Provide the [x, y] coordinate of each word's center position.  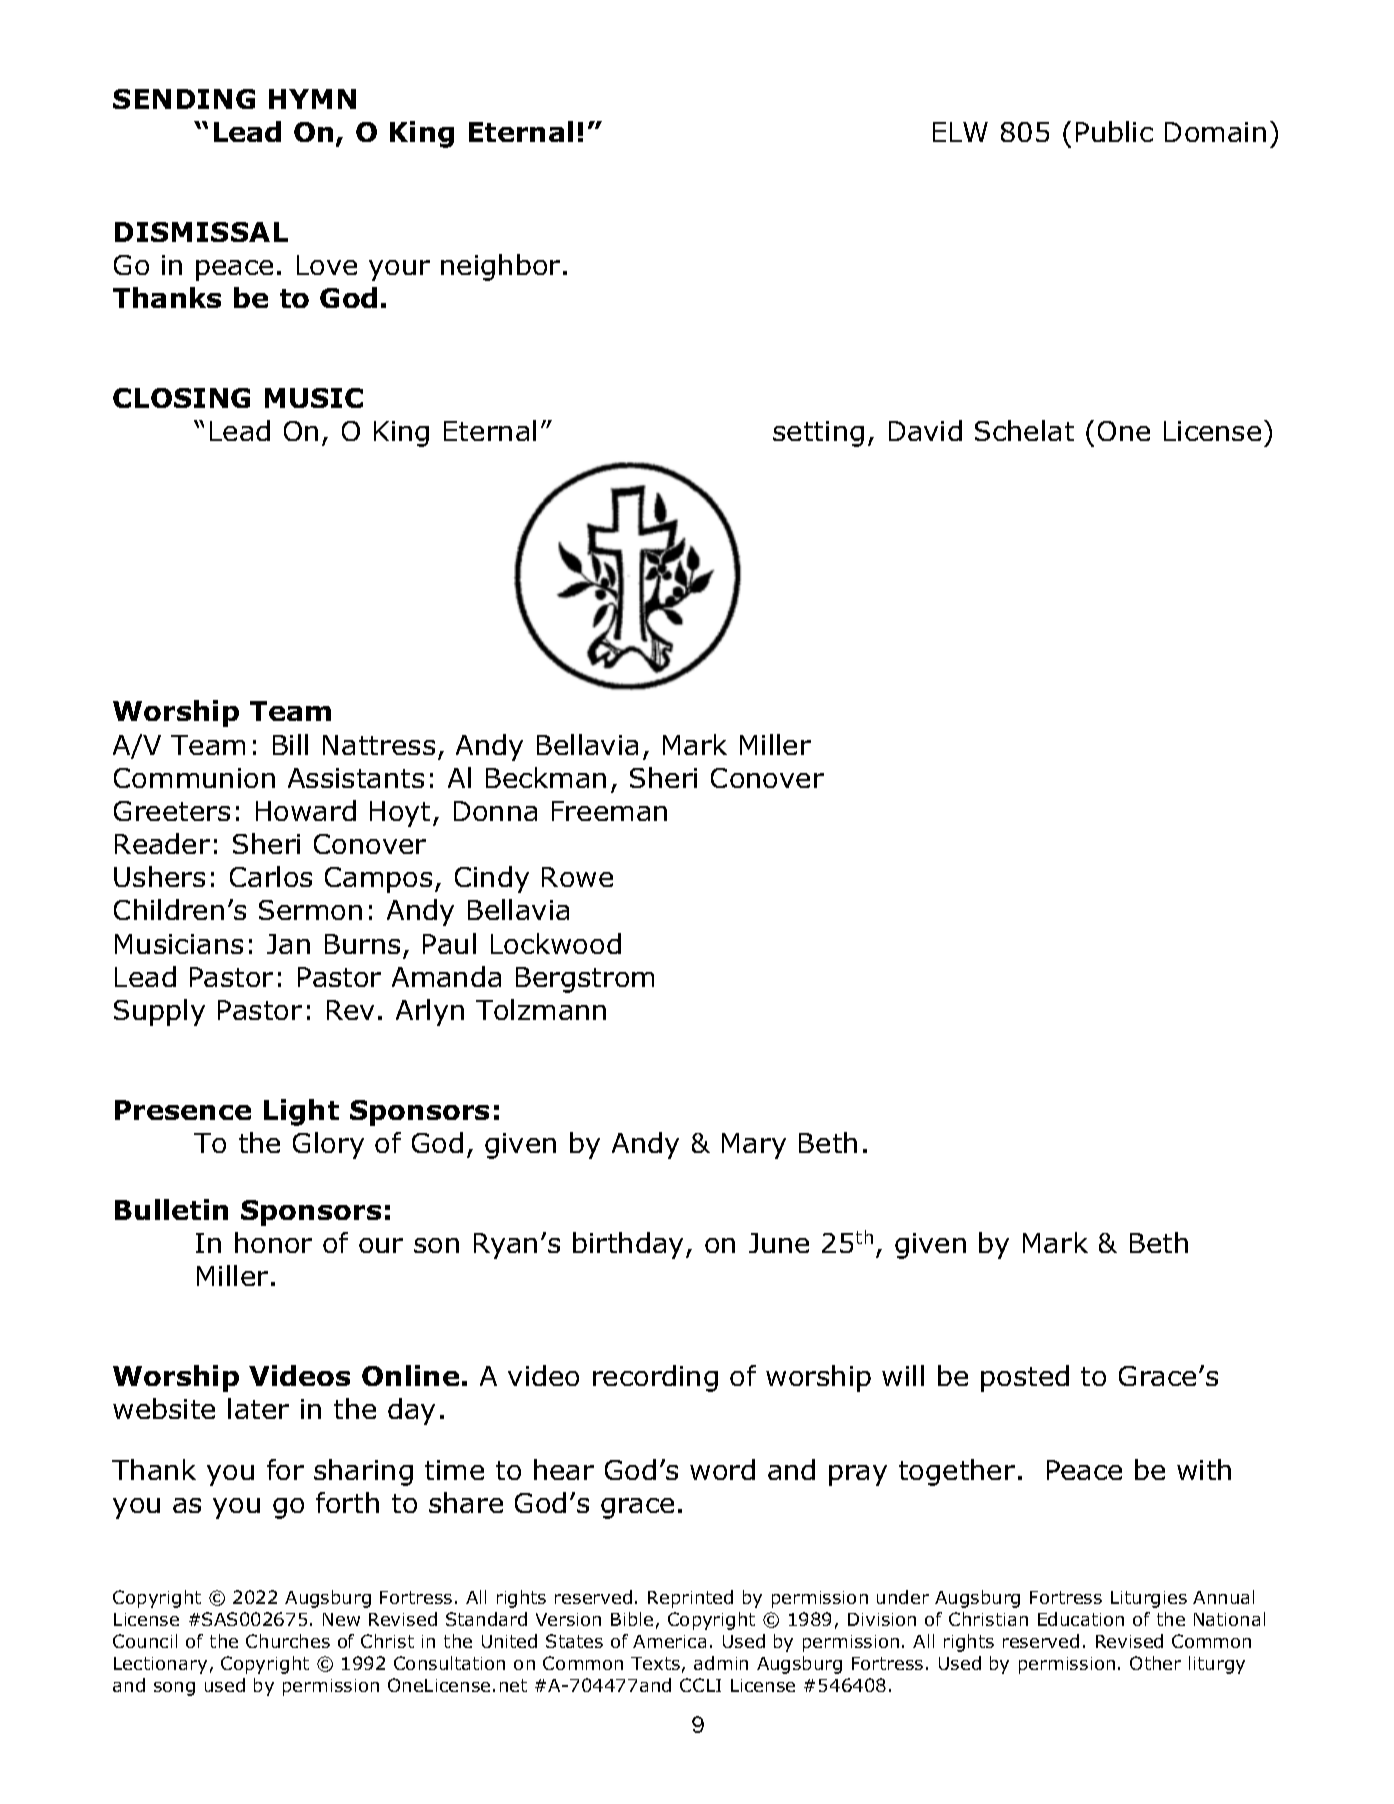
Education [1081, 1619]
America [669, 1641]
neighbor [500, 267]
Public [1114, 131]
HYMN [312, 99]
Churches [288, 1641]
